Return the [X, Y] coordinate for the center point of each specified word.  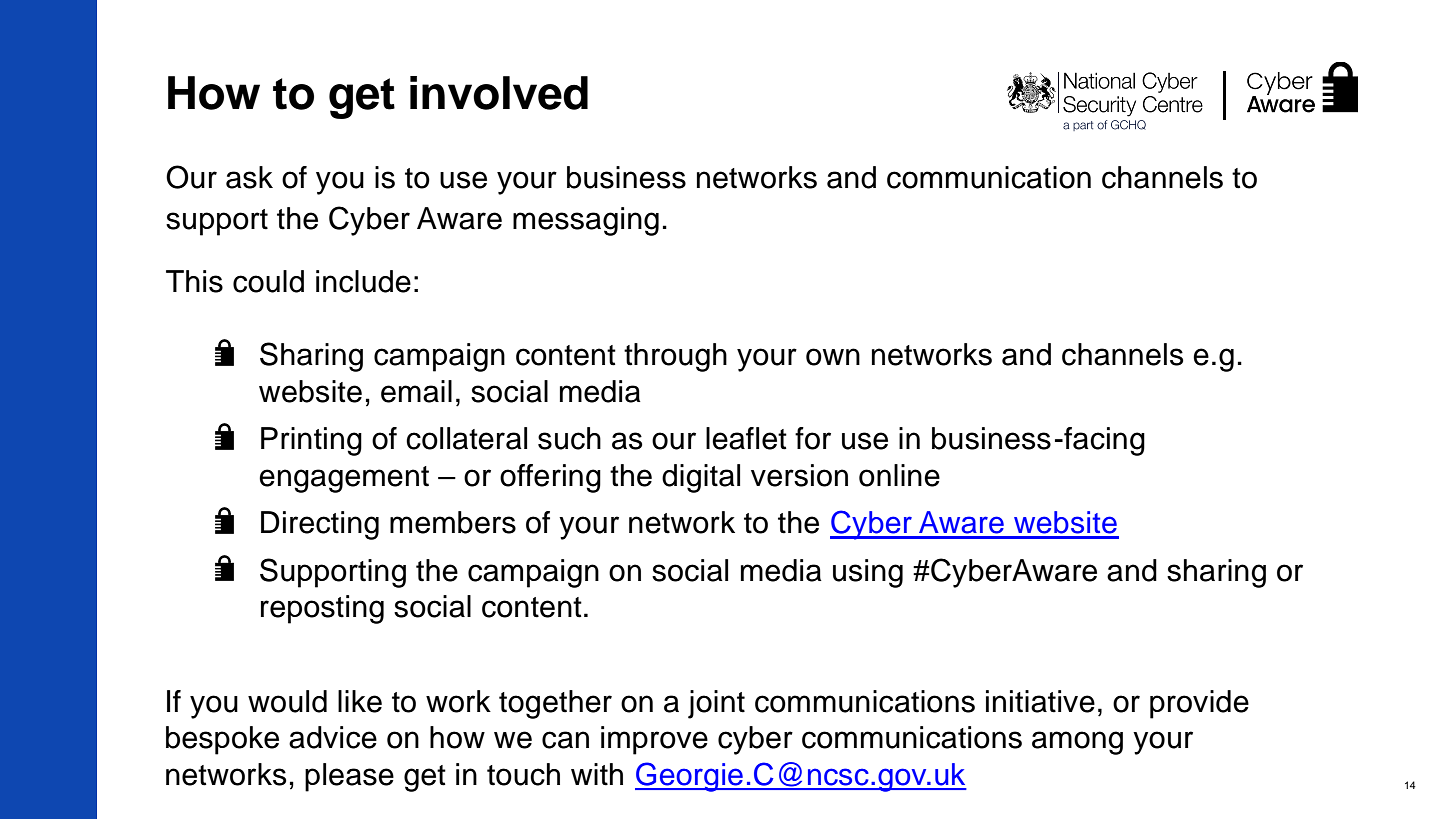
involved [499, 93]
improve [654, 740]
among [1077, 743]
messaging [586, 221]
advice [333, 737]
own [833, 357]
